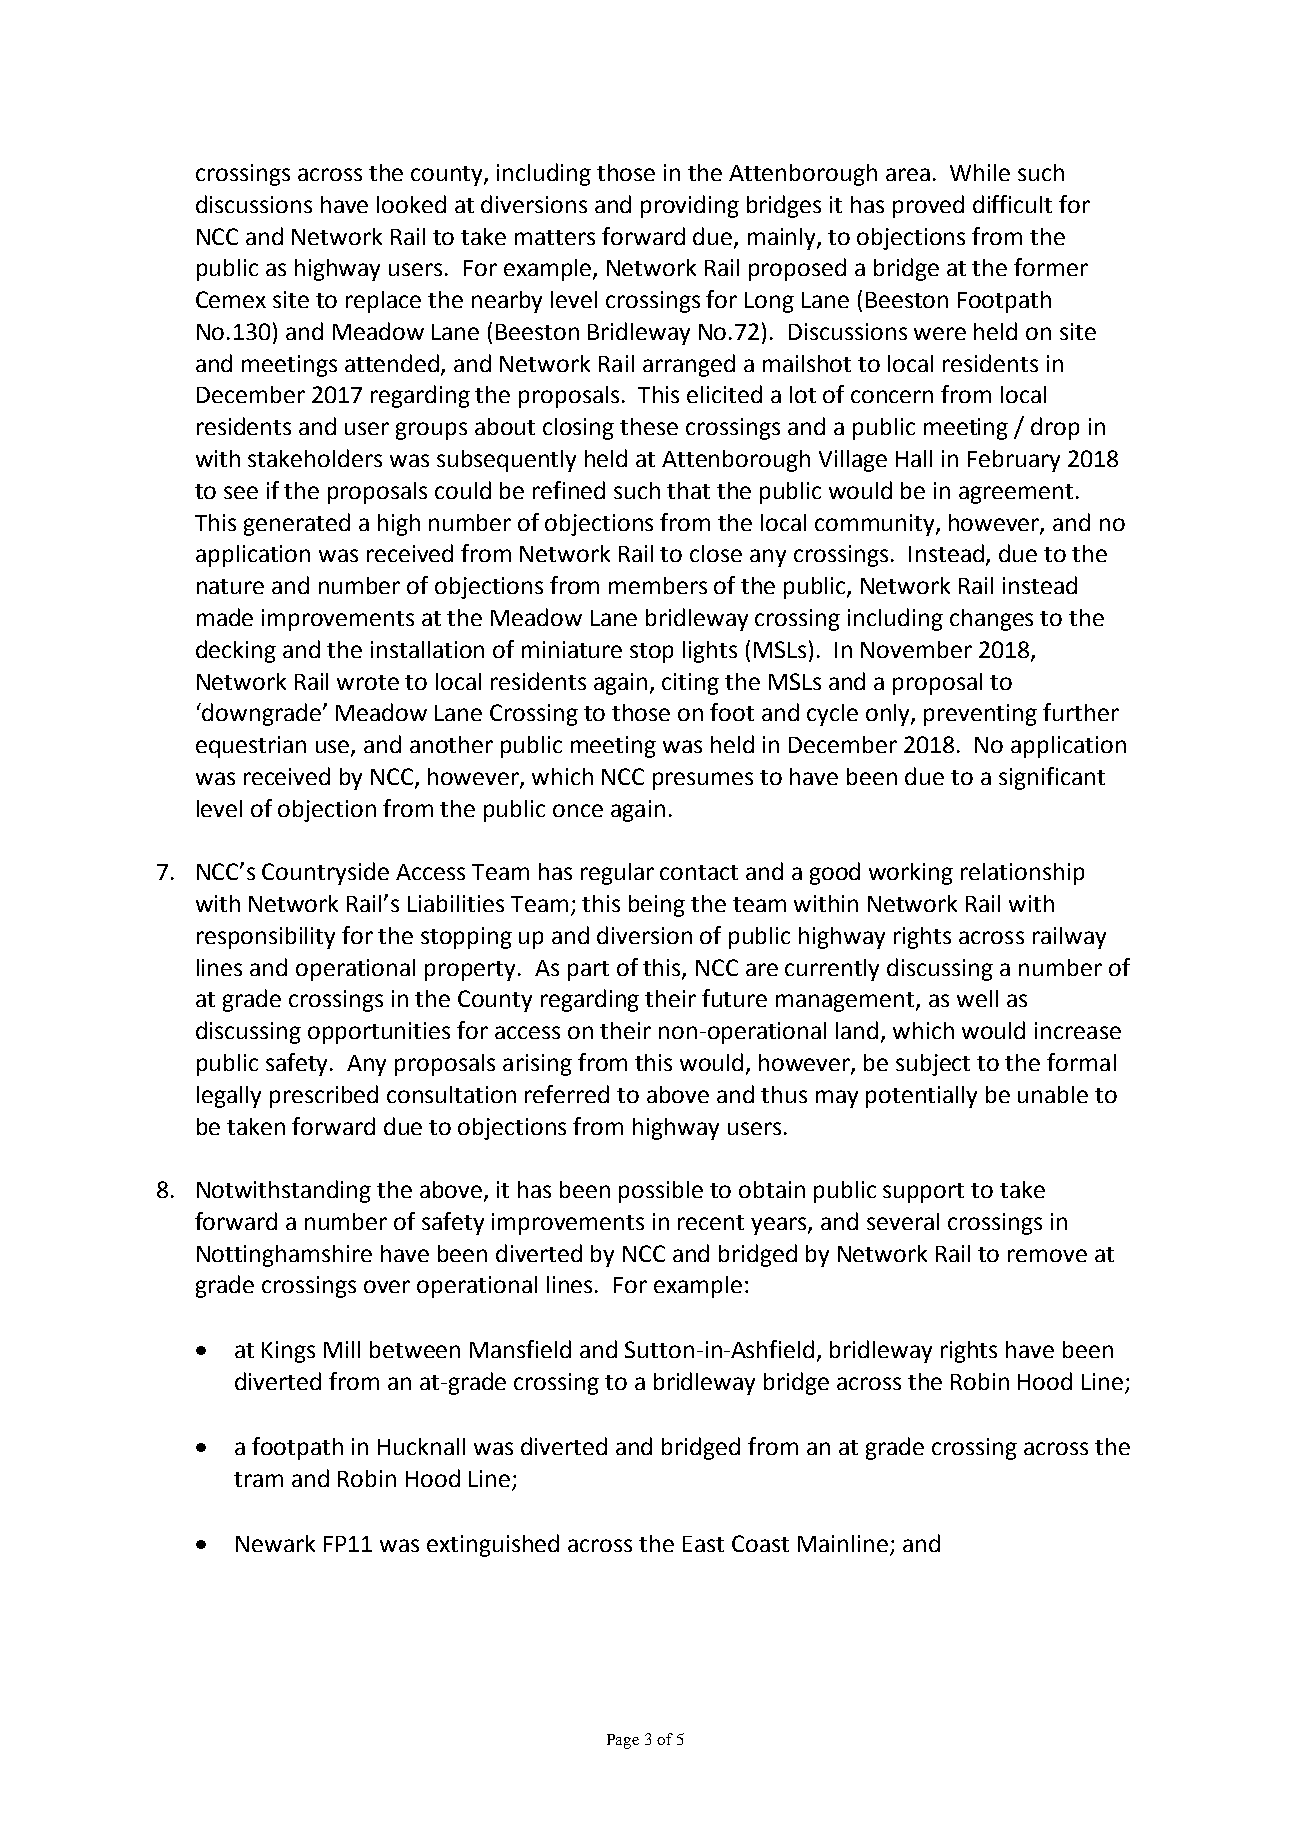 Image resolution: width=1291 pixels, height=1827 pixels. What do you see at coordinates (297, 524) in the document?
I see `generated` at bounding box center [297, 524].
